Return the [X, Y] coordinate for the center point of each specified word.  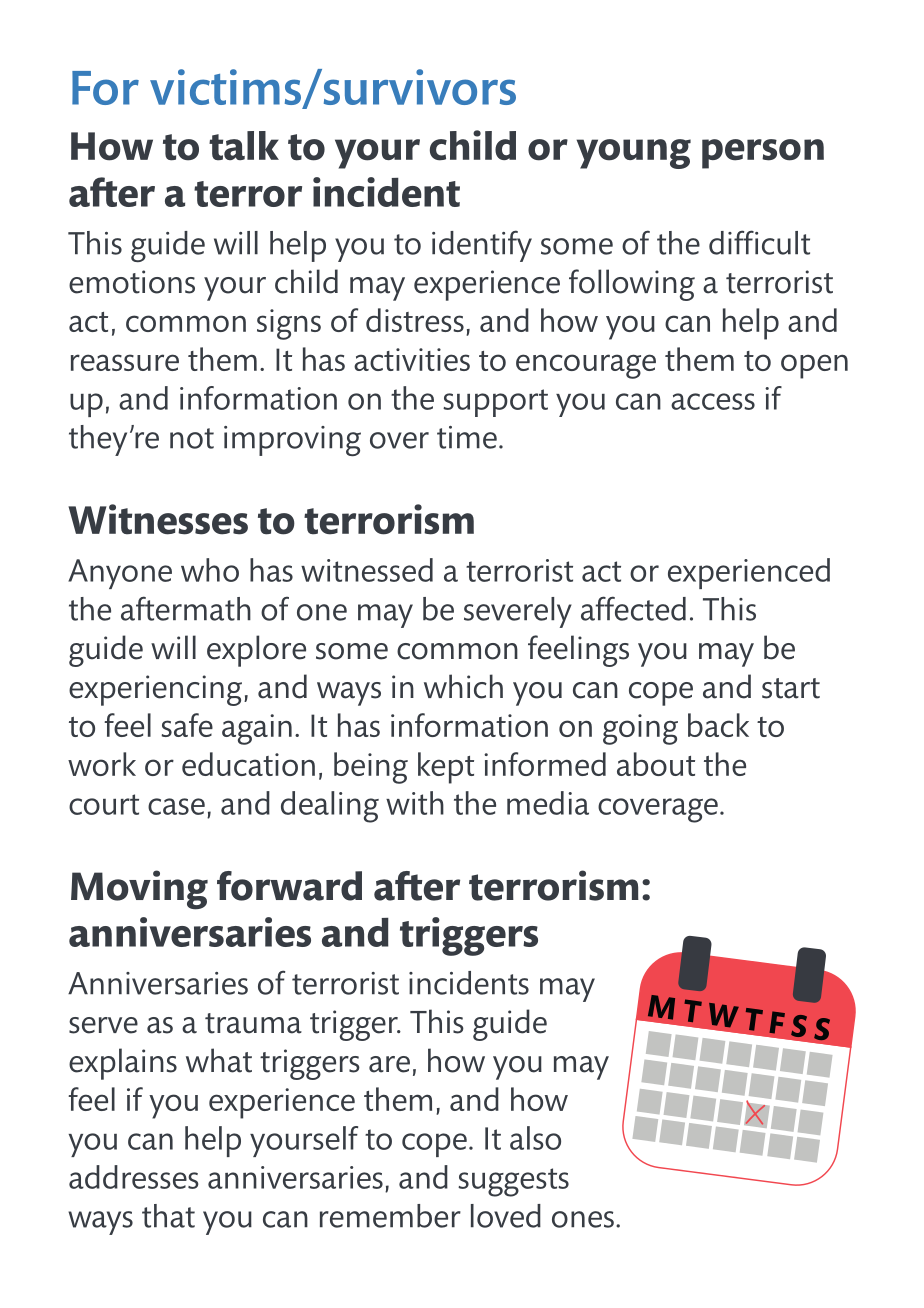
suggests [513, 1182]
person [763, 154]
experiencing [155, 690]
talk [244, 146]
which [463, 686]
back [718, 725]
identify [482, 246]
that [168, 1216]
